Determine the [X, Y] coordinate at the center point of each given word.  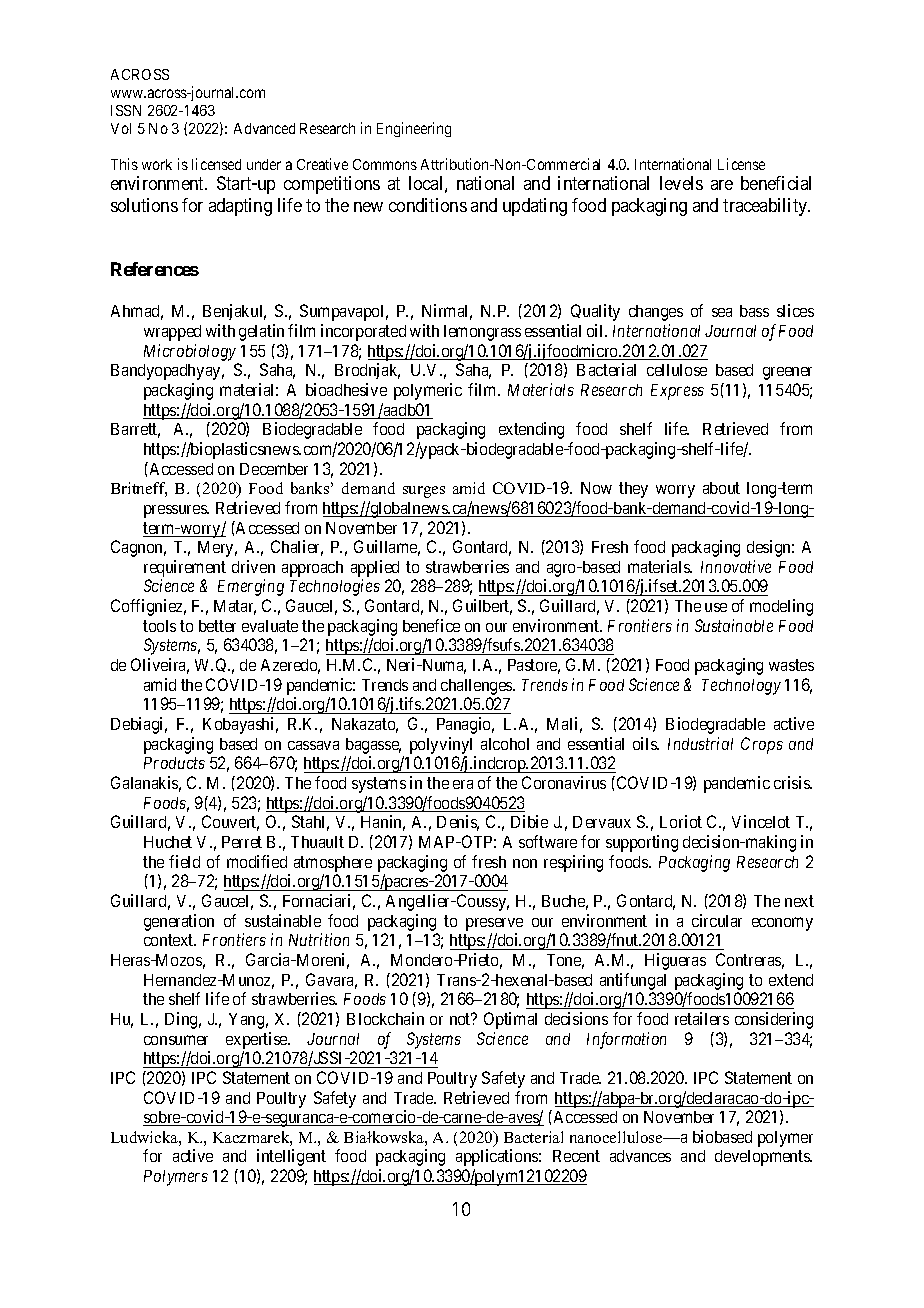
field [184, 861]
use [716, 607]
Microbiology [190, 352]
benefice [431, 625]
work [157, 164]
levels [681, 183]
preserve [494, 924]
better [217, 626]
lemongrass [482, 333]
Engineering [414, 129]
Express [677, 392]
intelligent [291, 1157]
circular [717, 920]
